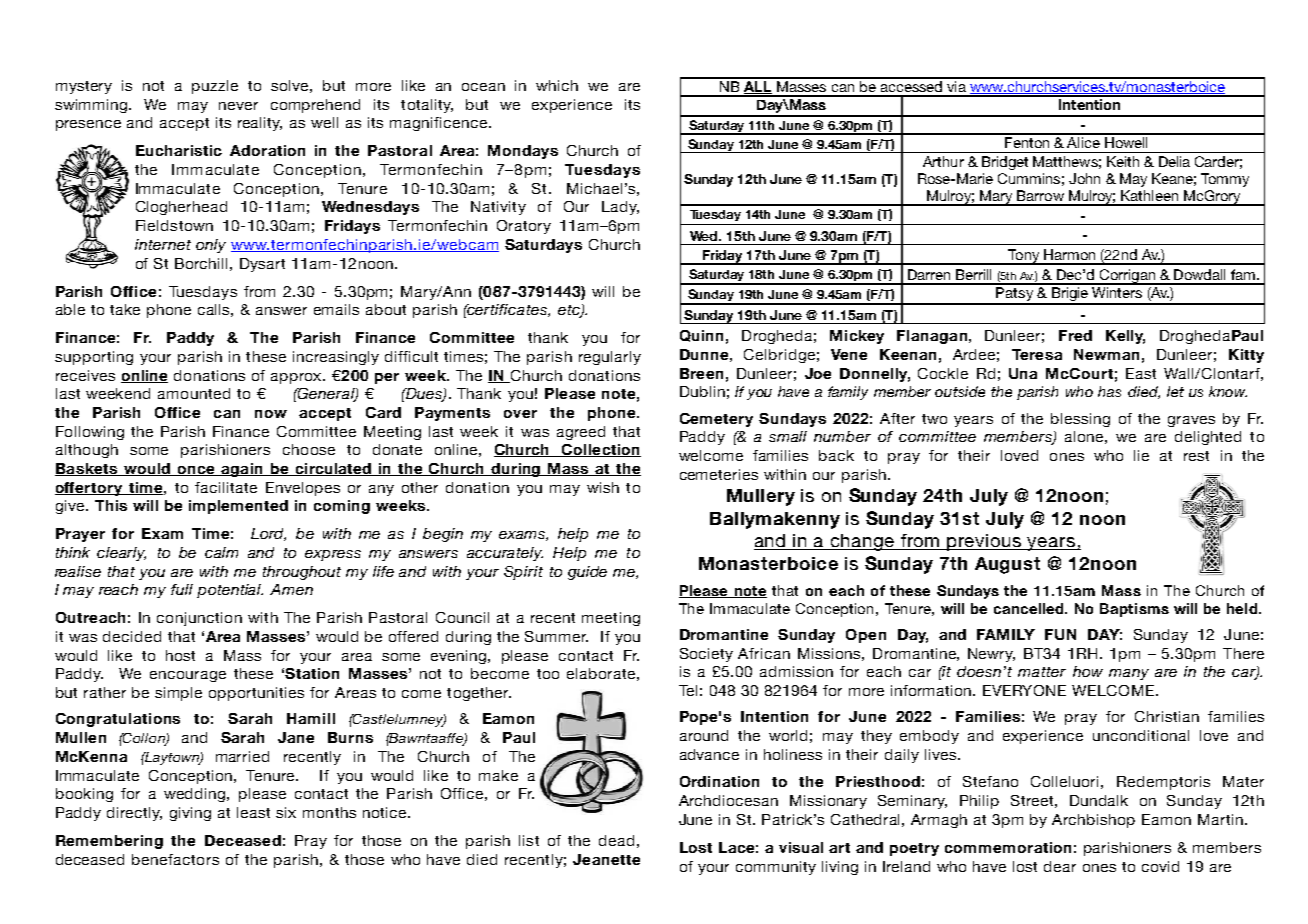 This image has height=924, width=1308. Describe the element at coordinates (616, 840) in the image. I see `dead` at that location.
